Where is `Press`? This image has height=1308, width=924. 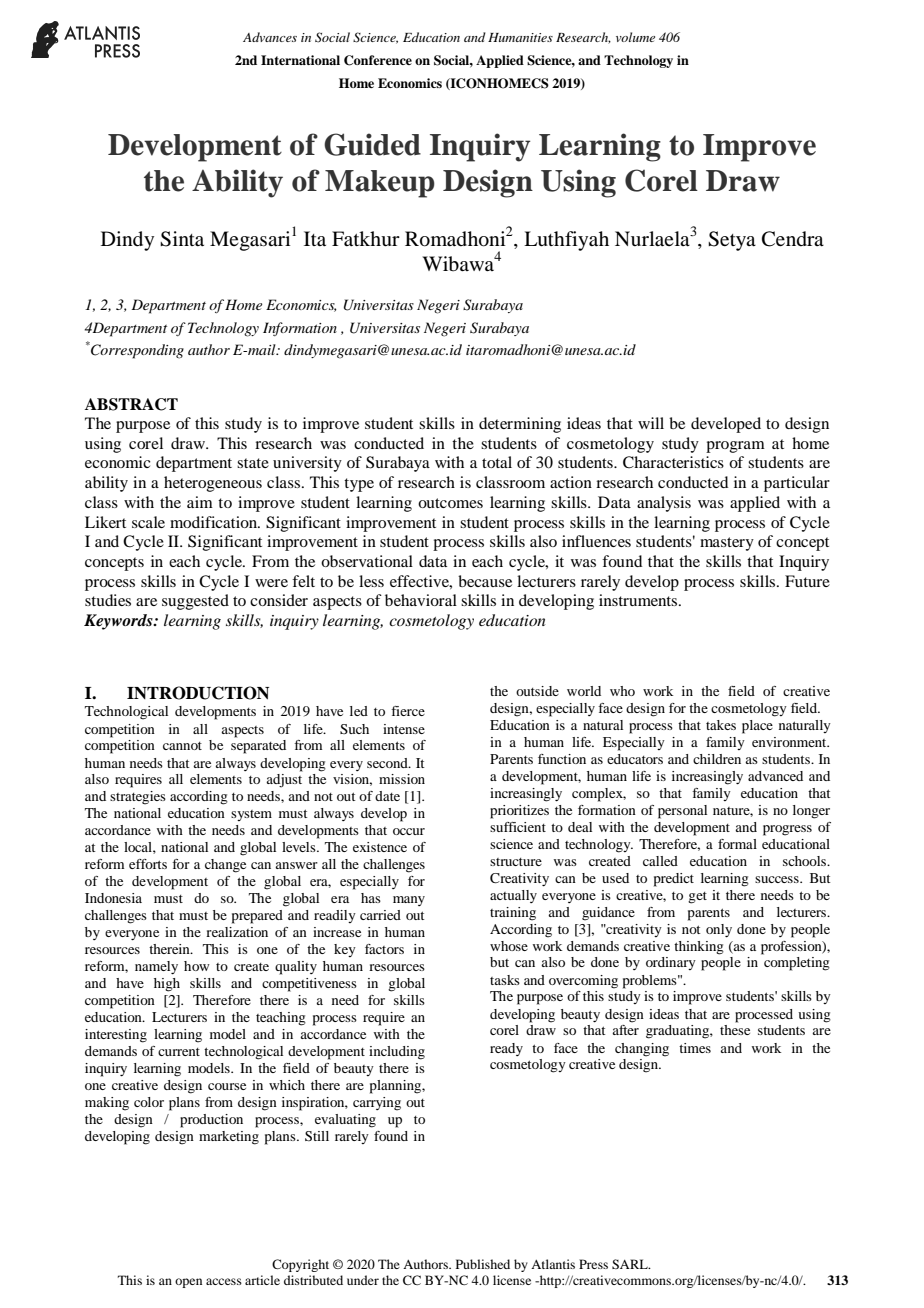
Press is located at coordinates (593, 1264).
